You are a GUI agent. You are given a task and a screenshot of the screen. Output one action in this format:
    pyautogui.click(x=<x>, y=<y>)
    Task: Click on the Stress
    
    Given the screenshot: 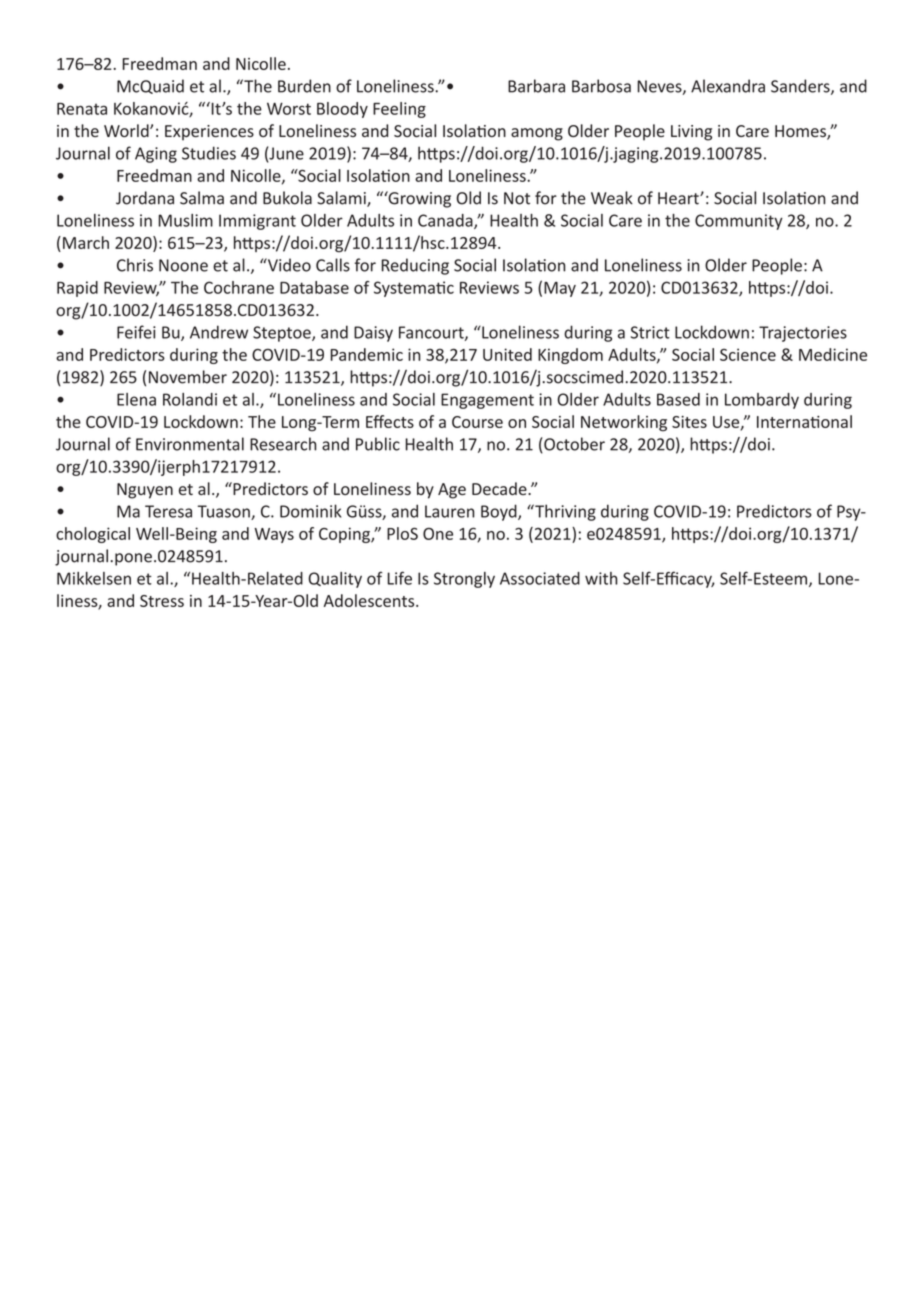 What is the action you would take?
    pyautogui.click(x=162, y=601)
